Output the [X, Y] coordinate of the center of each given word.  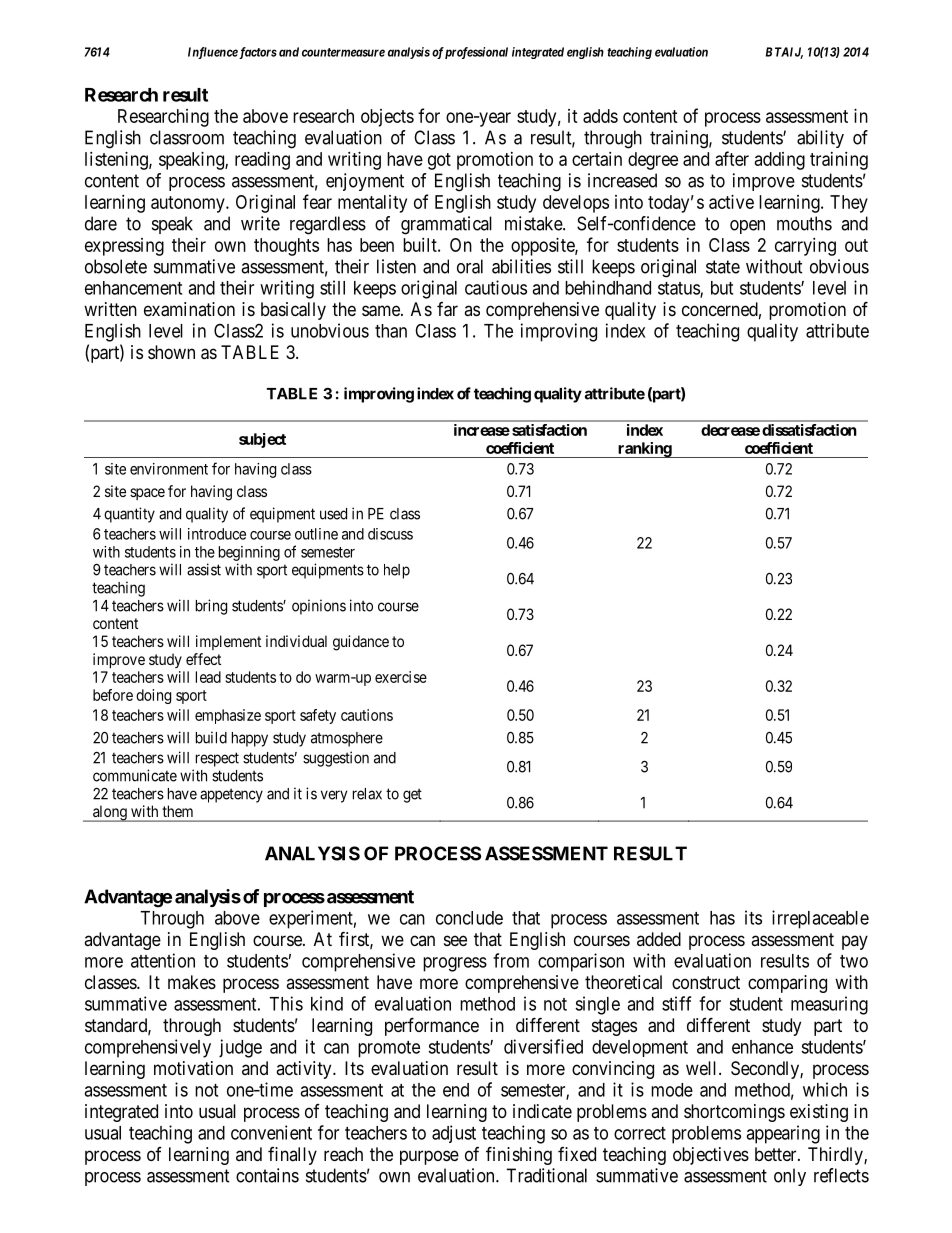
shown [171, 352]
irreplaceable [820, 919]
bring [211, 607]
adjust [454, 1134]
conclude [469, 918]
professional [476, 53]
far [447, 309]
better [777, 1154]
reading [262, 161]
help [397, 571]
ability [820, 139]
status [679, 289]
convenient [271, 1132]
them [178, 811]
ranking [644, 450]
